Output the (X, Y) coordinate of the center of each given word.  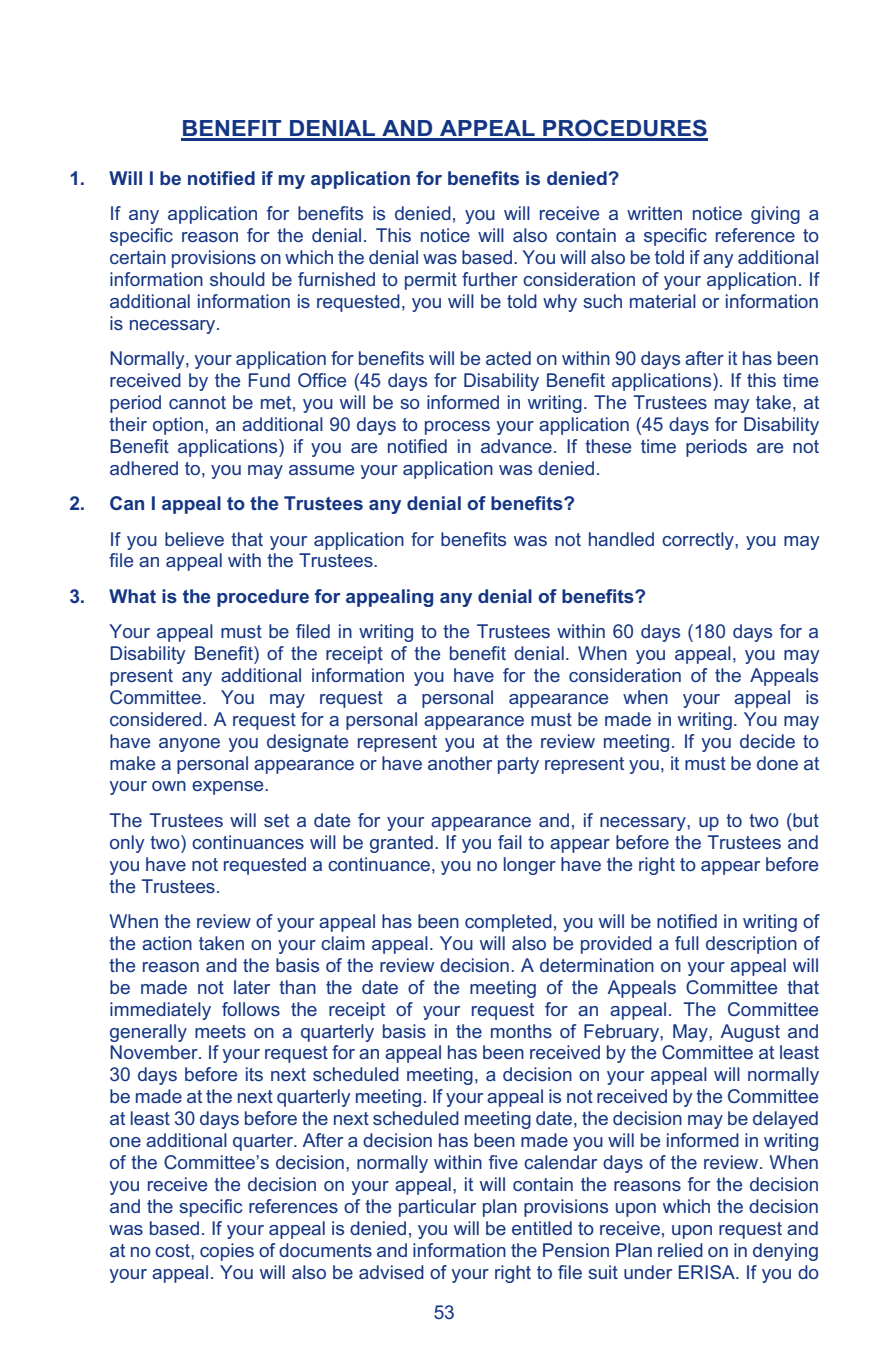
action (167, 943)
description (751, 945)
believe (194, 539)
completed (508, 923)
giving (775, 215)
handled (621, 539)
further (490, 279)
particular (437, 1208)
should (237, 279)
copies (227, 1252)
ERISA (708, 1272)
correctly (699, 541)
